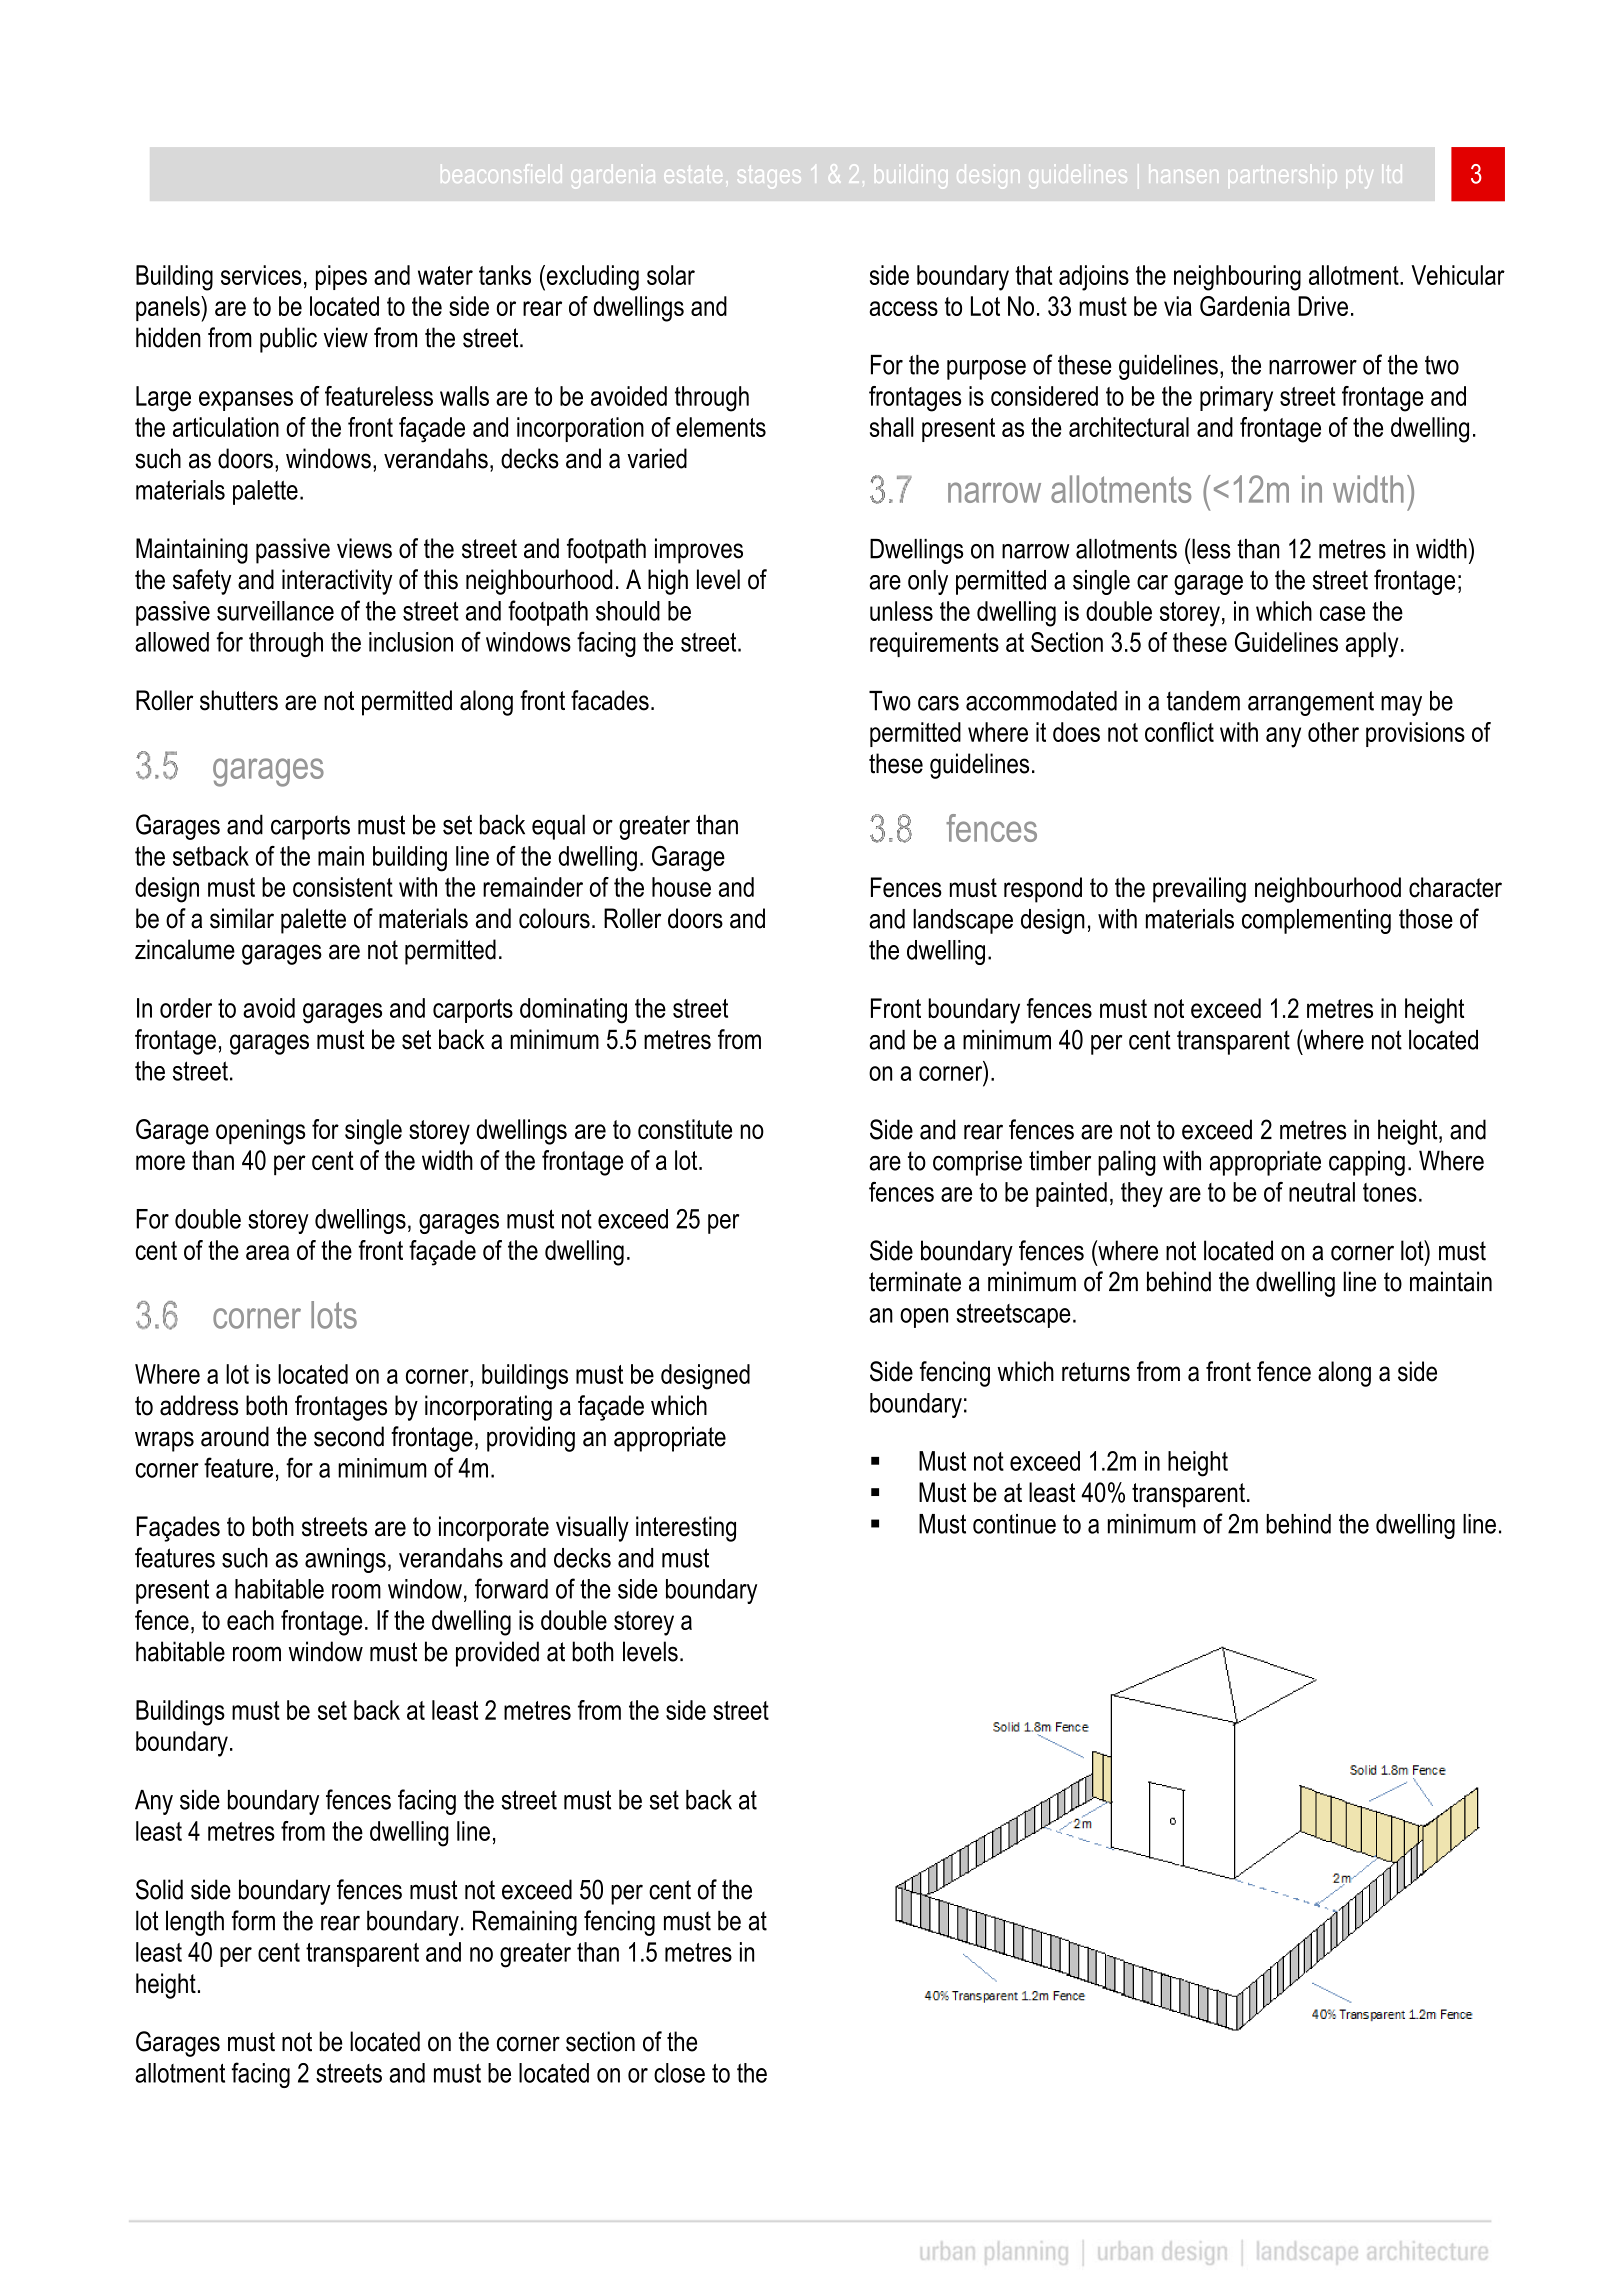 The image size is (1620, 2293). Describe the element at coordinates (963, 921) in the screenshot. I see `landscape` at that location.
